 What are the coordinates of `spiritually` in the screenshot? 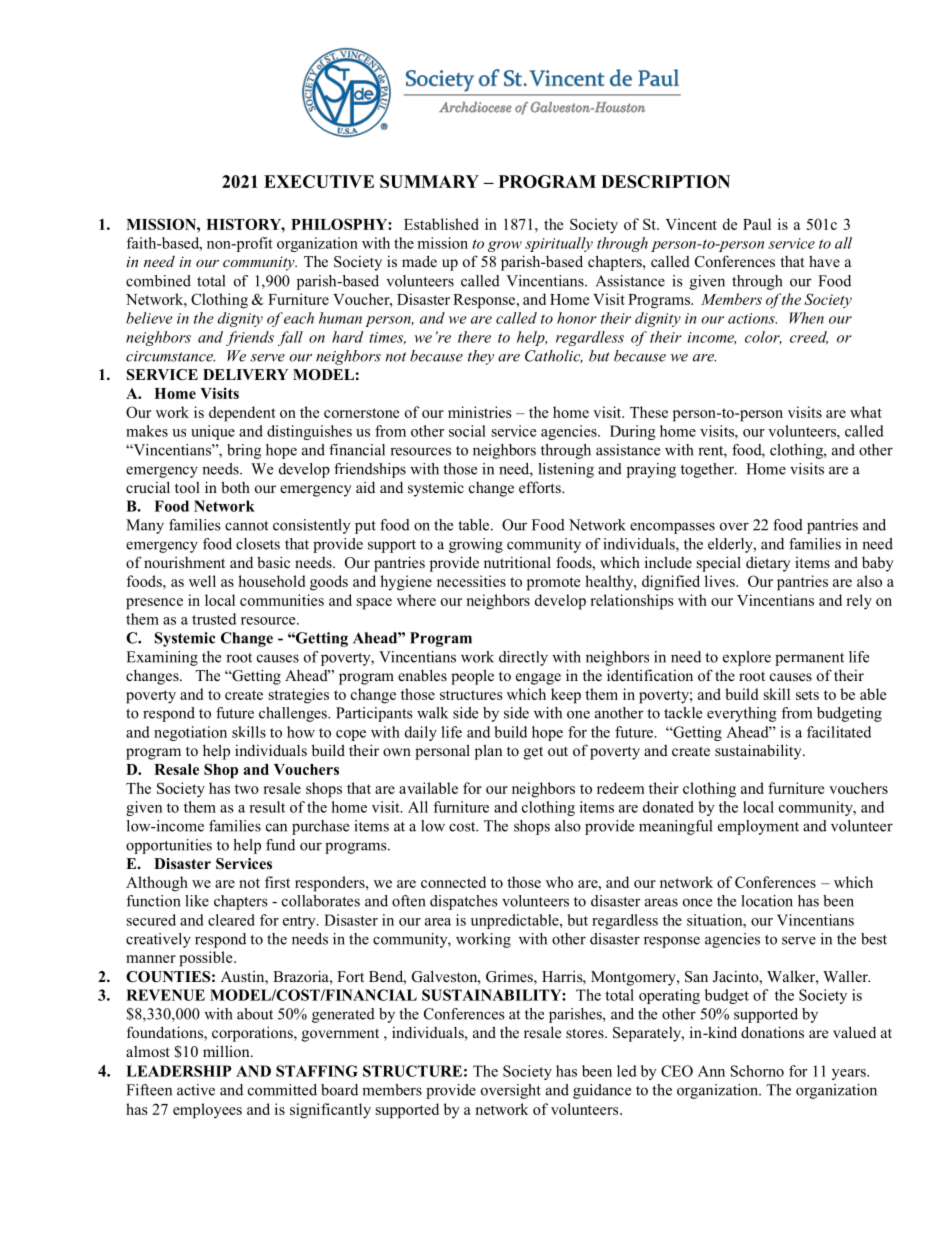 It's located at (559, 244).
